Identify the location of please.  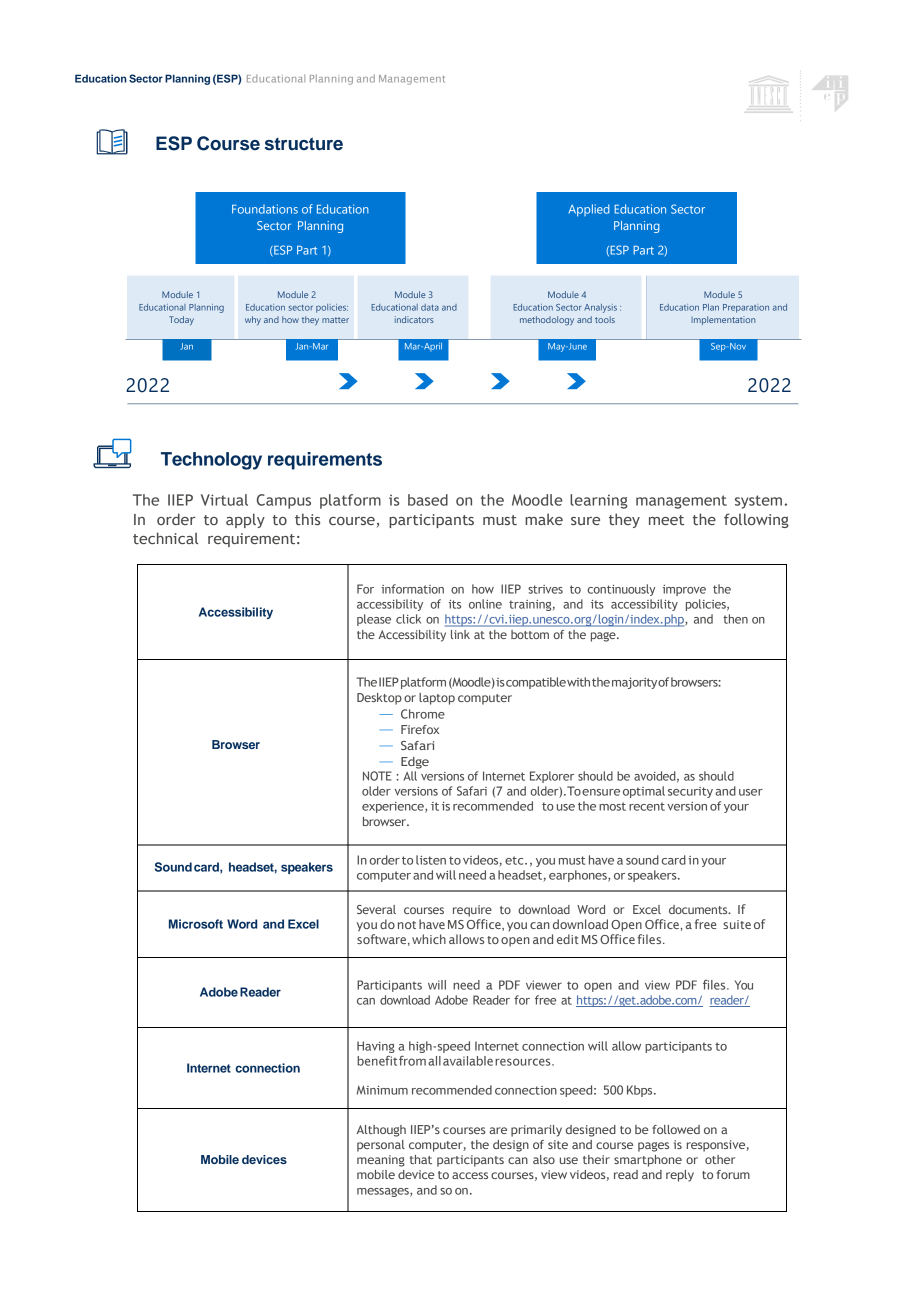
(374, 620).
